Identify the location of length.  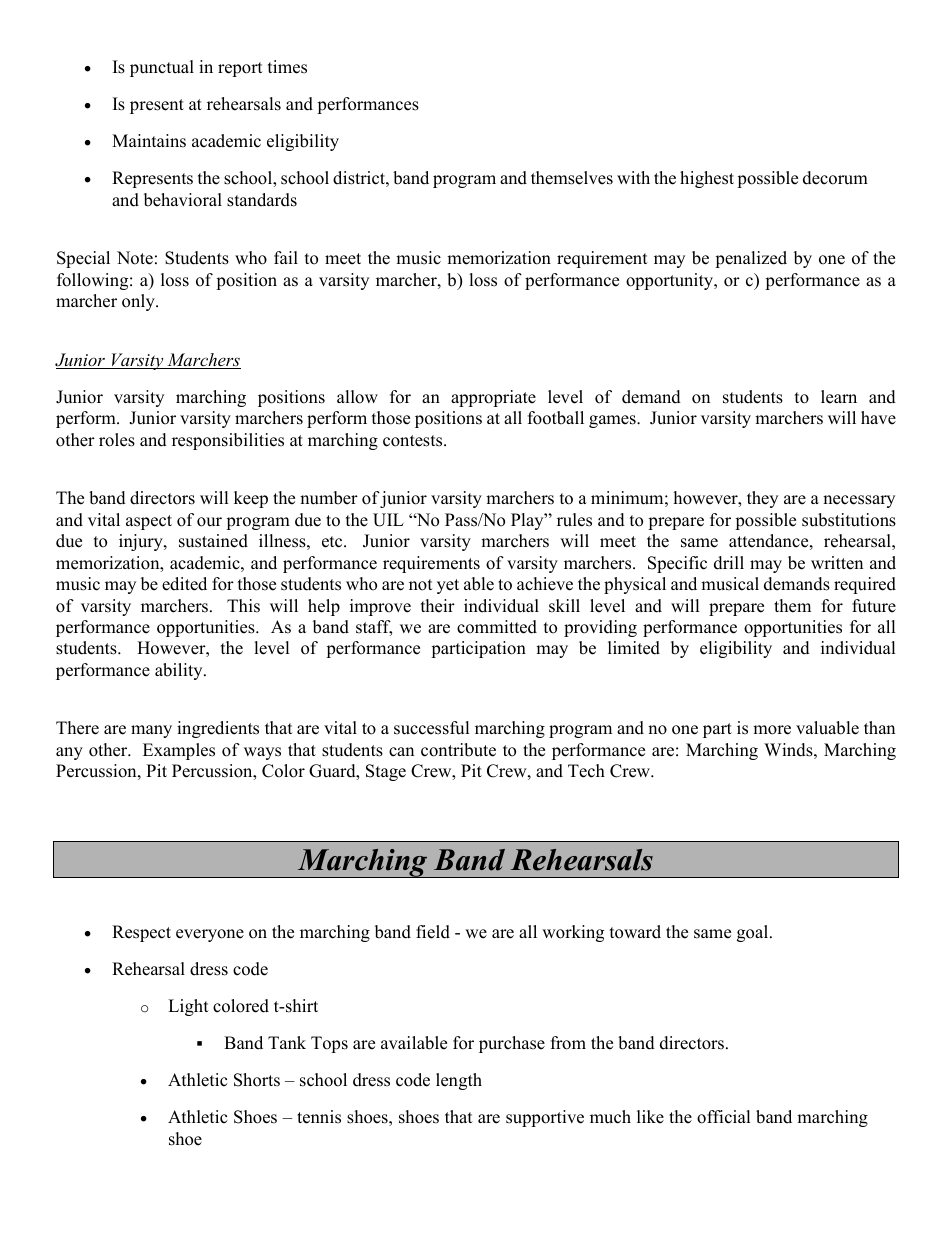
(459, 1081).
